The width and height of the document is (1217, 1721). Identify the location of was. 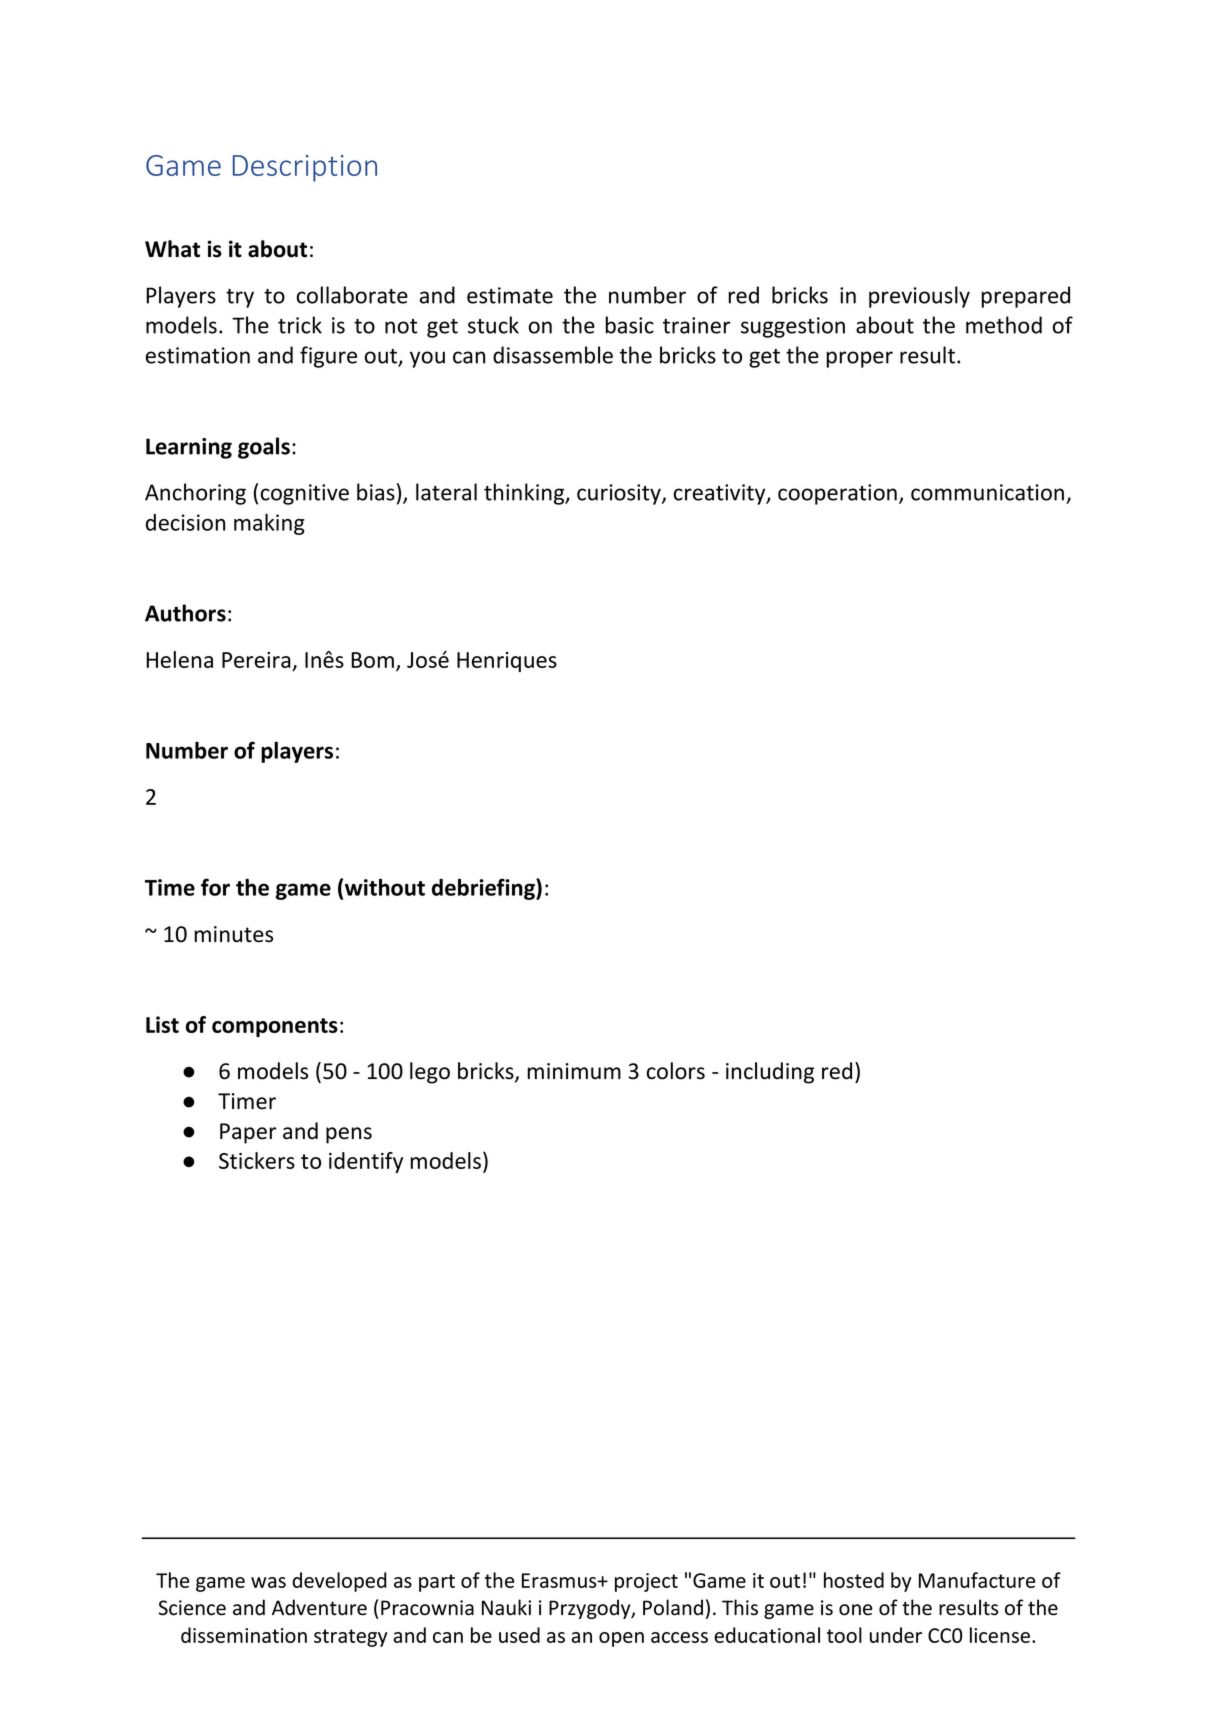
(268, 1582).
